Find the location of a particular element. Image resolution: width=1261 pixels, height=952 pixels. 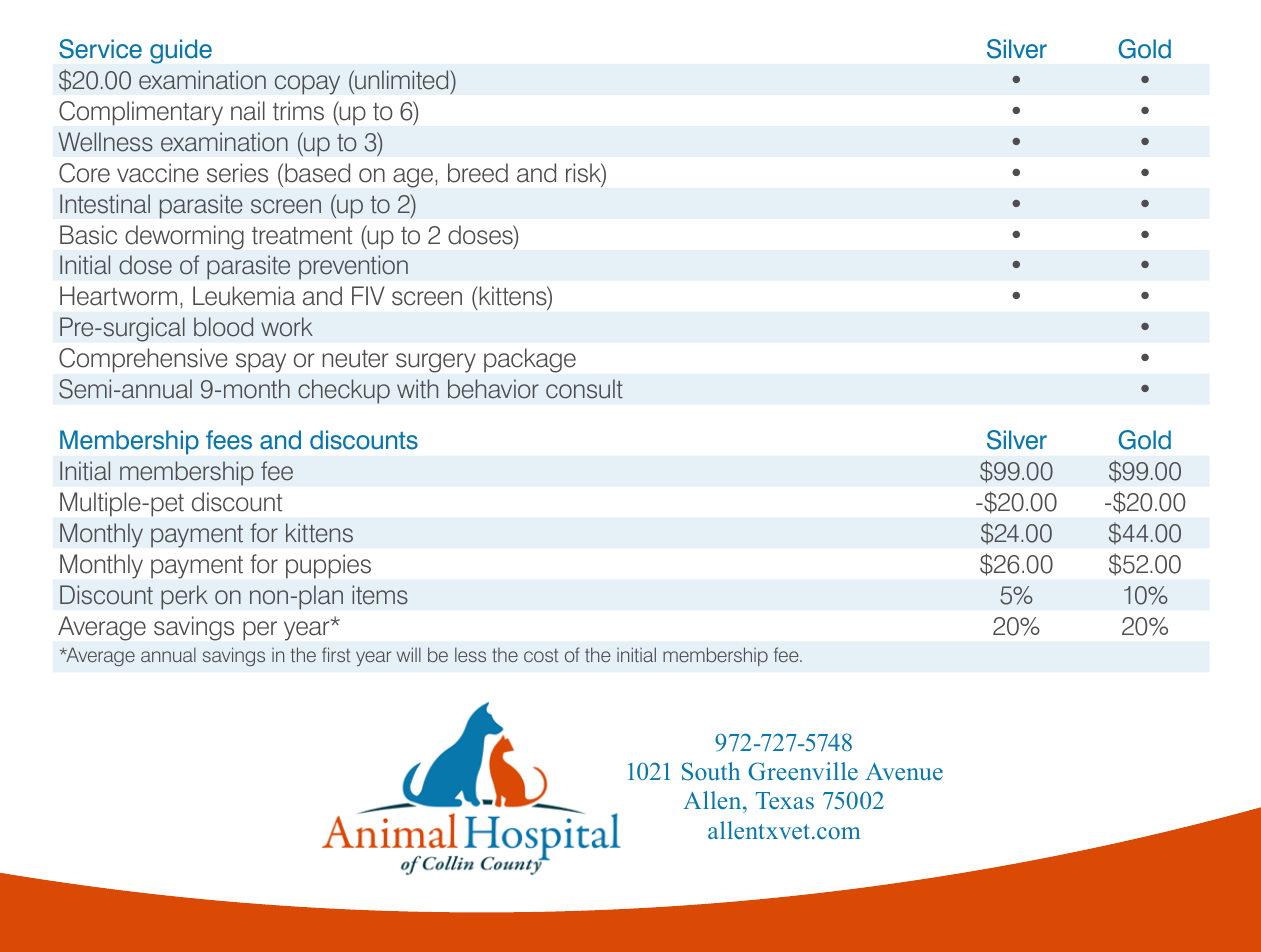

perk is located at coordinates (184, 597).
